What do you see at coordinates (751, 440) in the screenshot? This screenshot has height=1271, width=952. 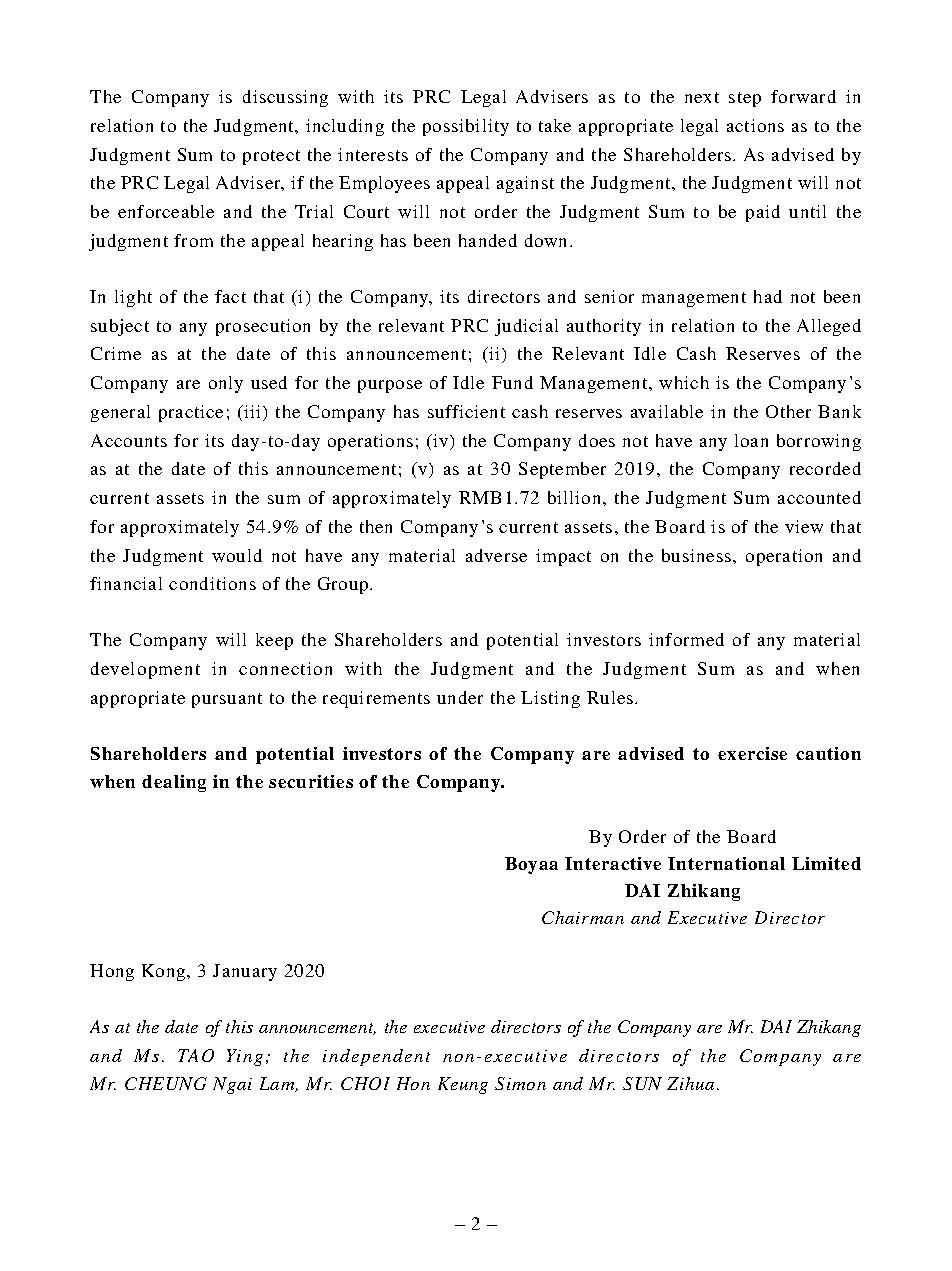 I see `loan` at bounding box center [751, 440].
